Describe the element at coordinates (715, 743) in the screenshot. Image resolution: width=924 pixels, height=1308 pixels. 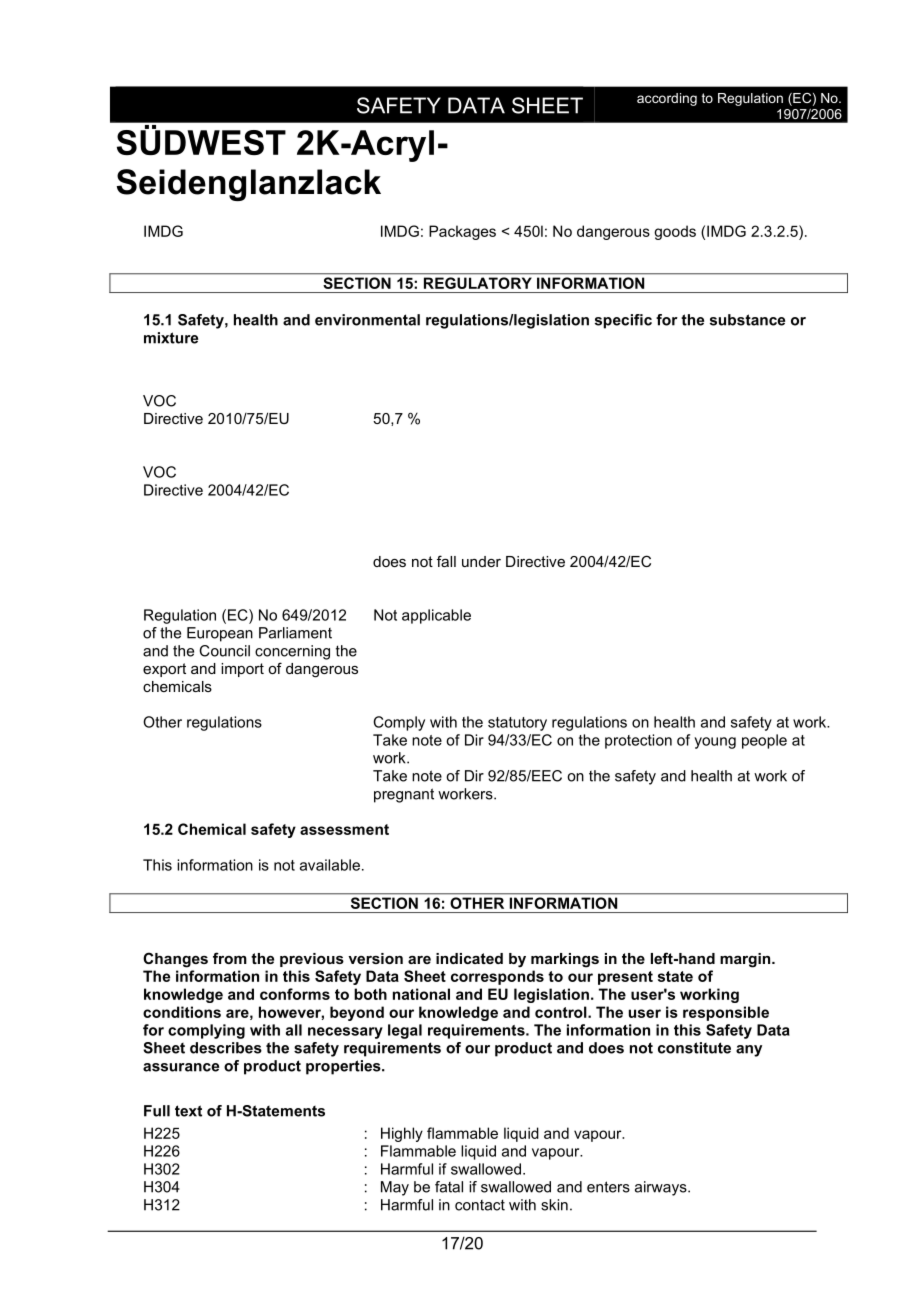
I see `young` at that location.
